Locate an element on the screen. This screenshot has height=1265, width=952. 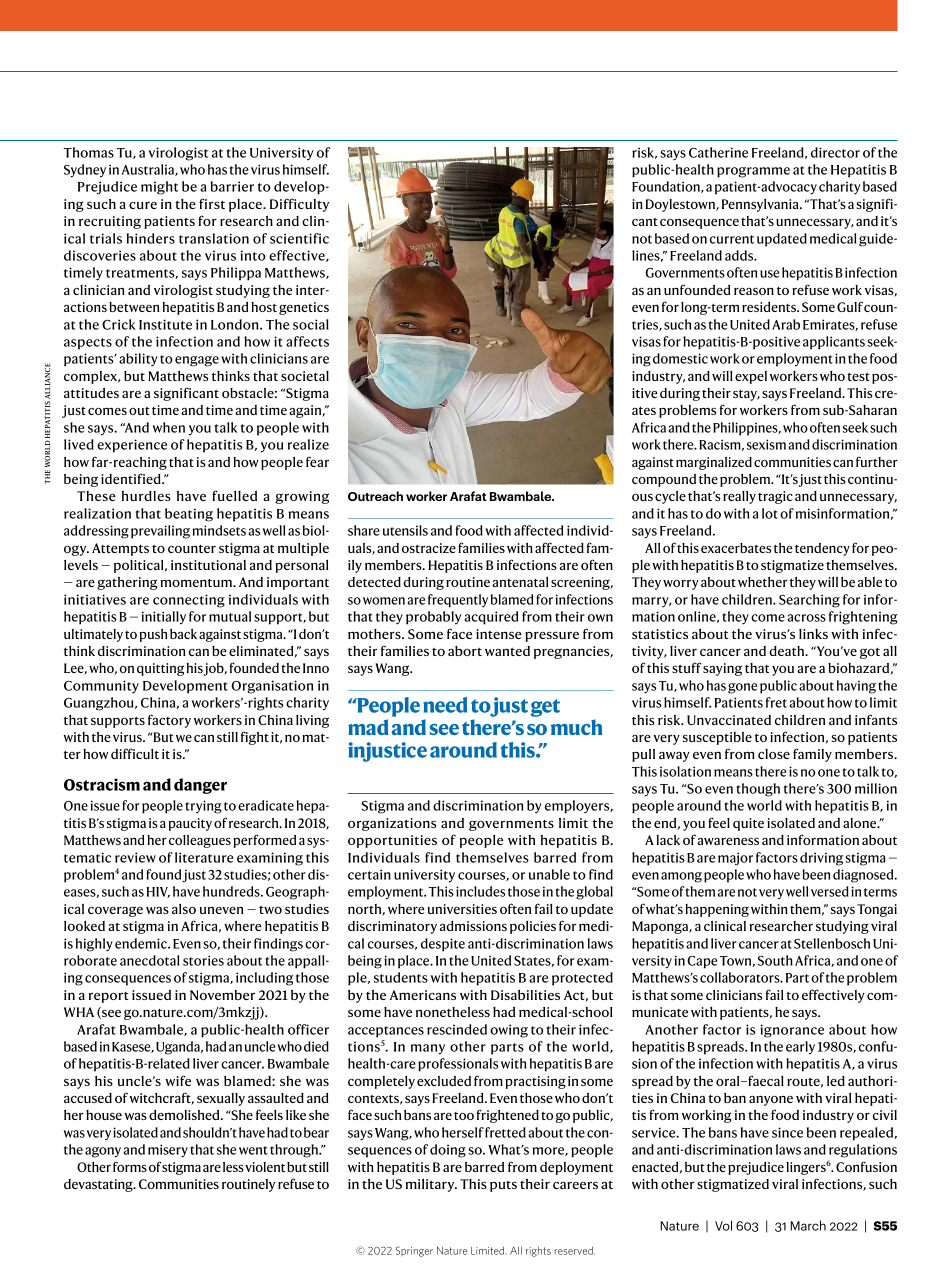
quitting is located at coordinates (160, 669).
